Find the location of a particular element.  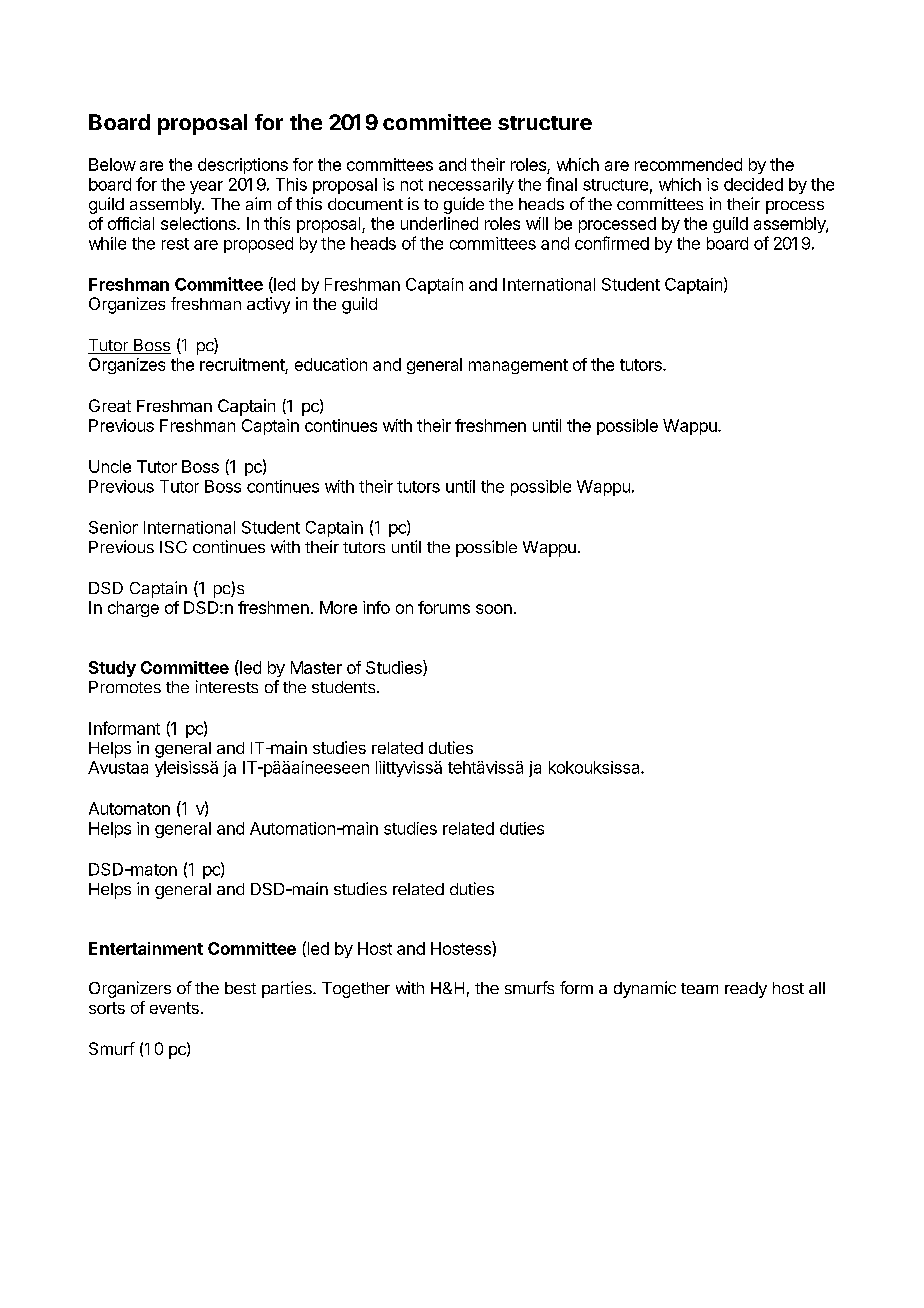

decided is located at coordinates (753, 184).
